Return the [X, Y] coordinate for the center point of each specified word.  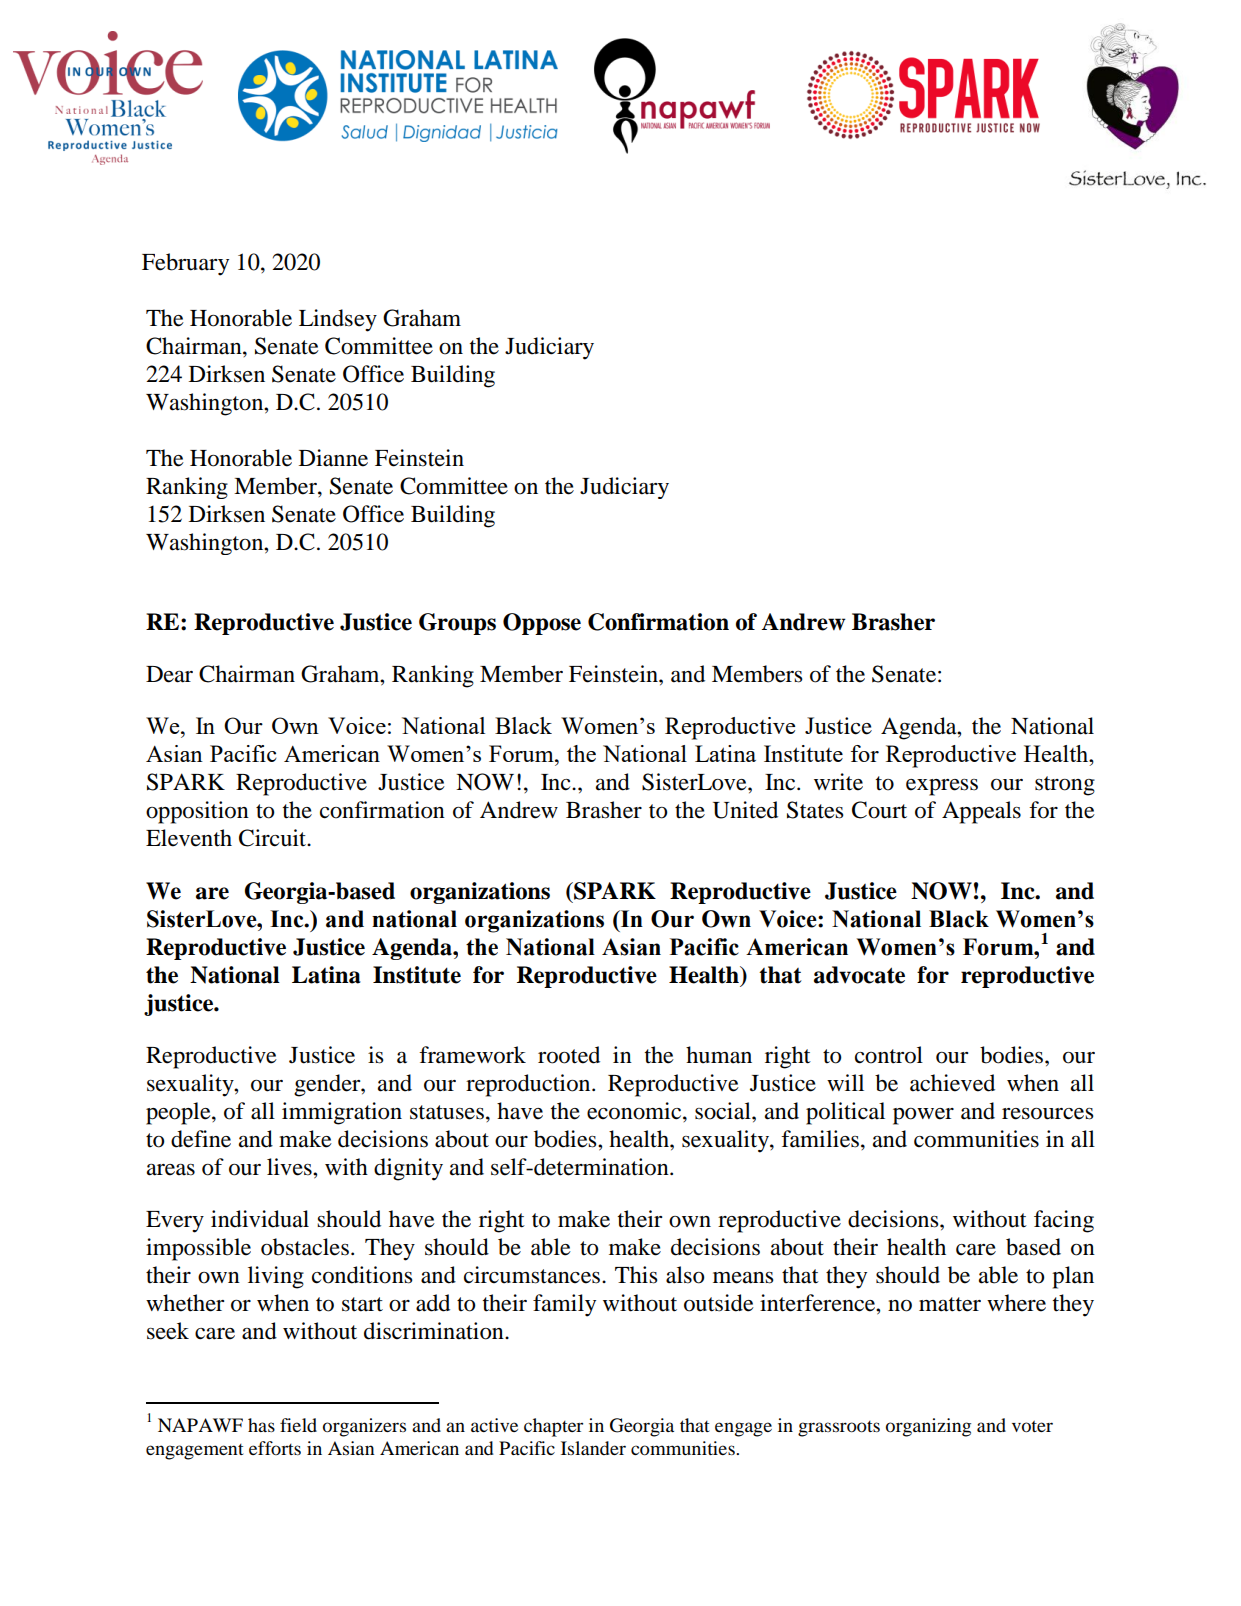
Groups [457, 624]
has [261, 1425]
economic [635, 1111]
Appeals [981, 812]
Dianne [333, 458]
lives [290, 1167]
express [942, 787]
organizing [928, 1427]
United [745, 810]
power [923, 1116]
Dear [169, 674]
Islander [593, 1448]
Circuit [274, 838]
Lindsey [338, 320]
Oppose [542, 624]
